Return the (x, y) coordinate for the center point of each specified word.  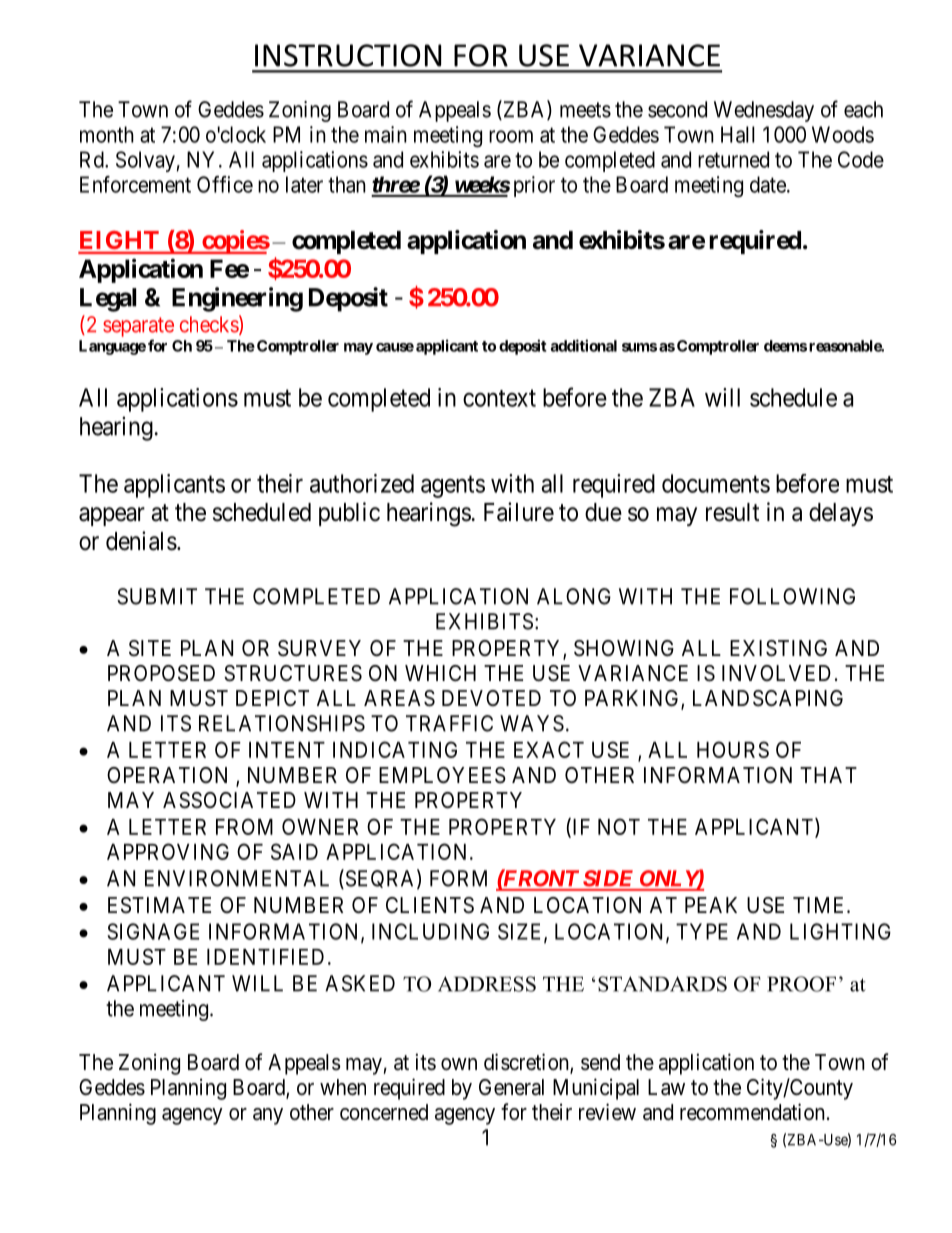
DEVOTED (491, 698)
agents (453, 487)
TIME (820, 905)
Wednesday (764, 111)
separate (138, 327)
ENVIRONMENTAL (237, 878)
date (768, 184)
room (511, 136)
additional (584, 345)
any (268, 1116)
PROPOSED (161, 673)
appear (112, 516)
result (732, 512)
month (107, 134)
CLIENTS (430, 905)
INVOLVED (776, 673)
